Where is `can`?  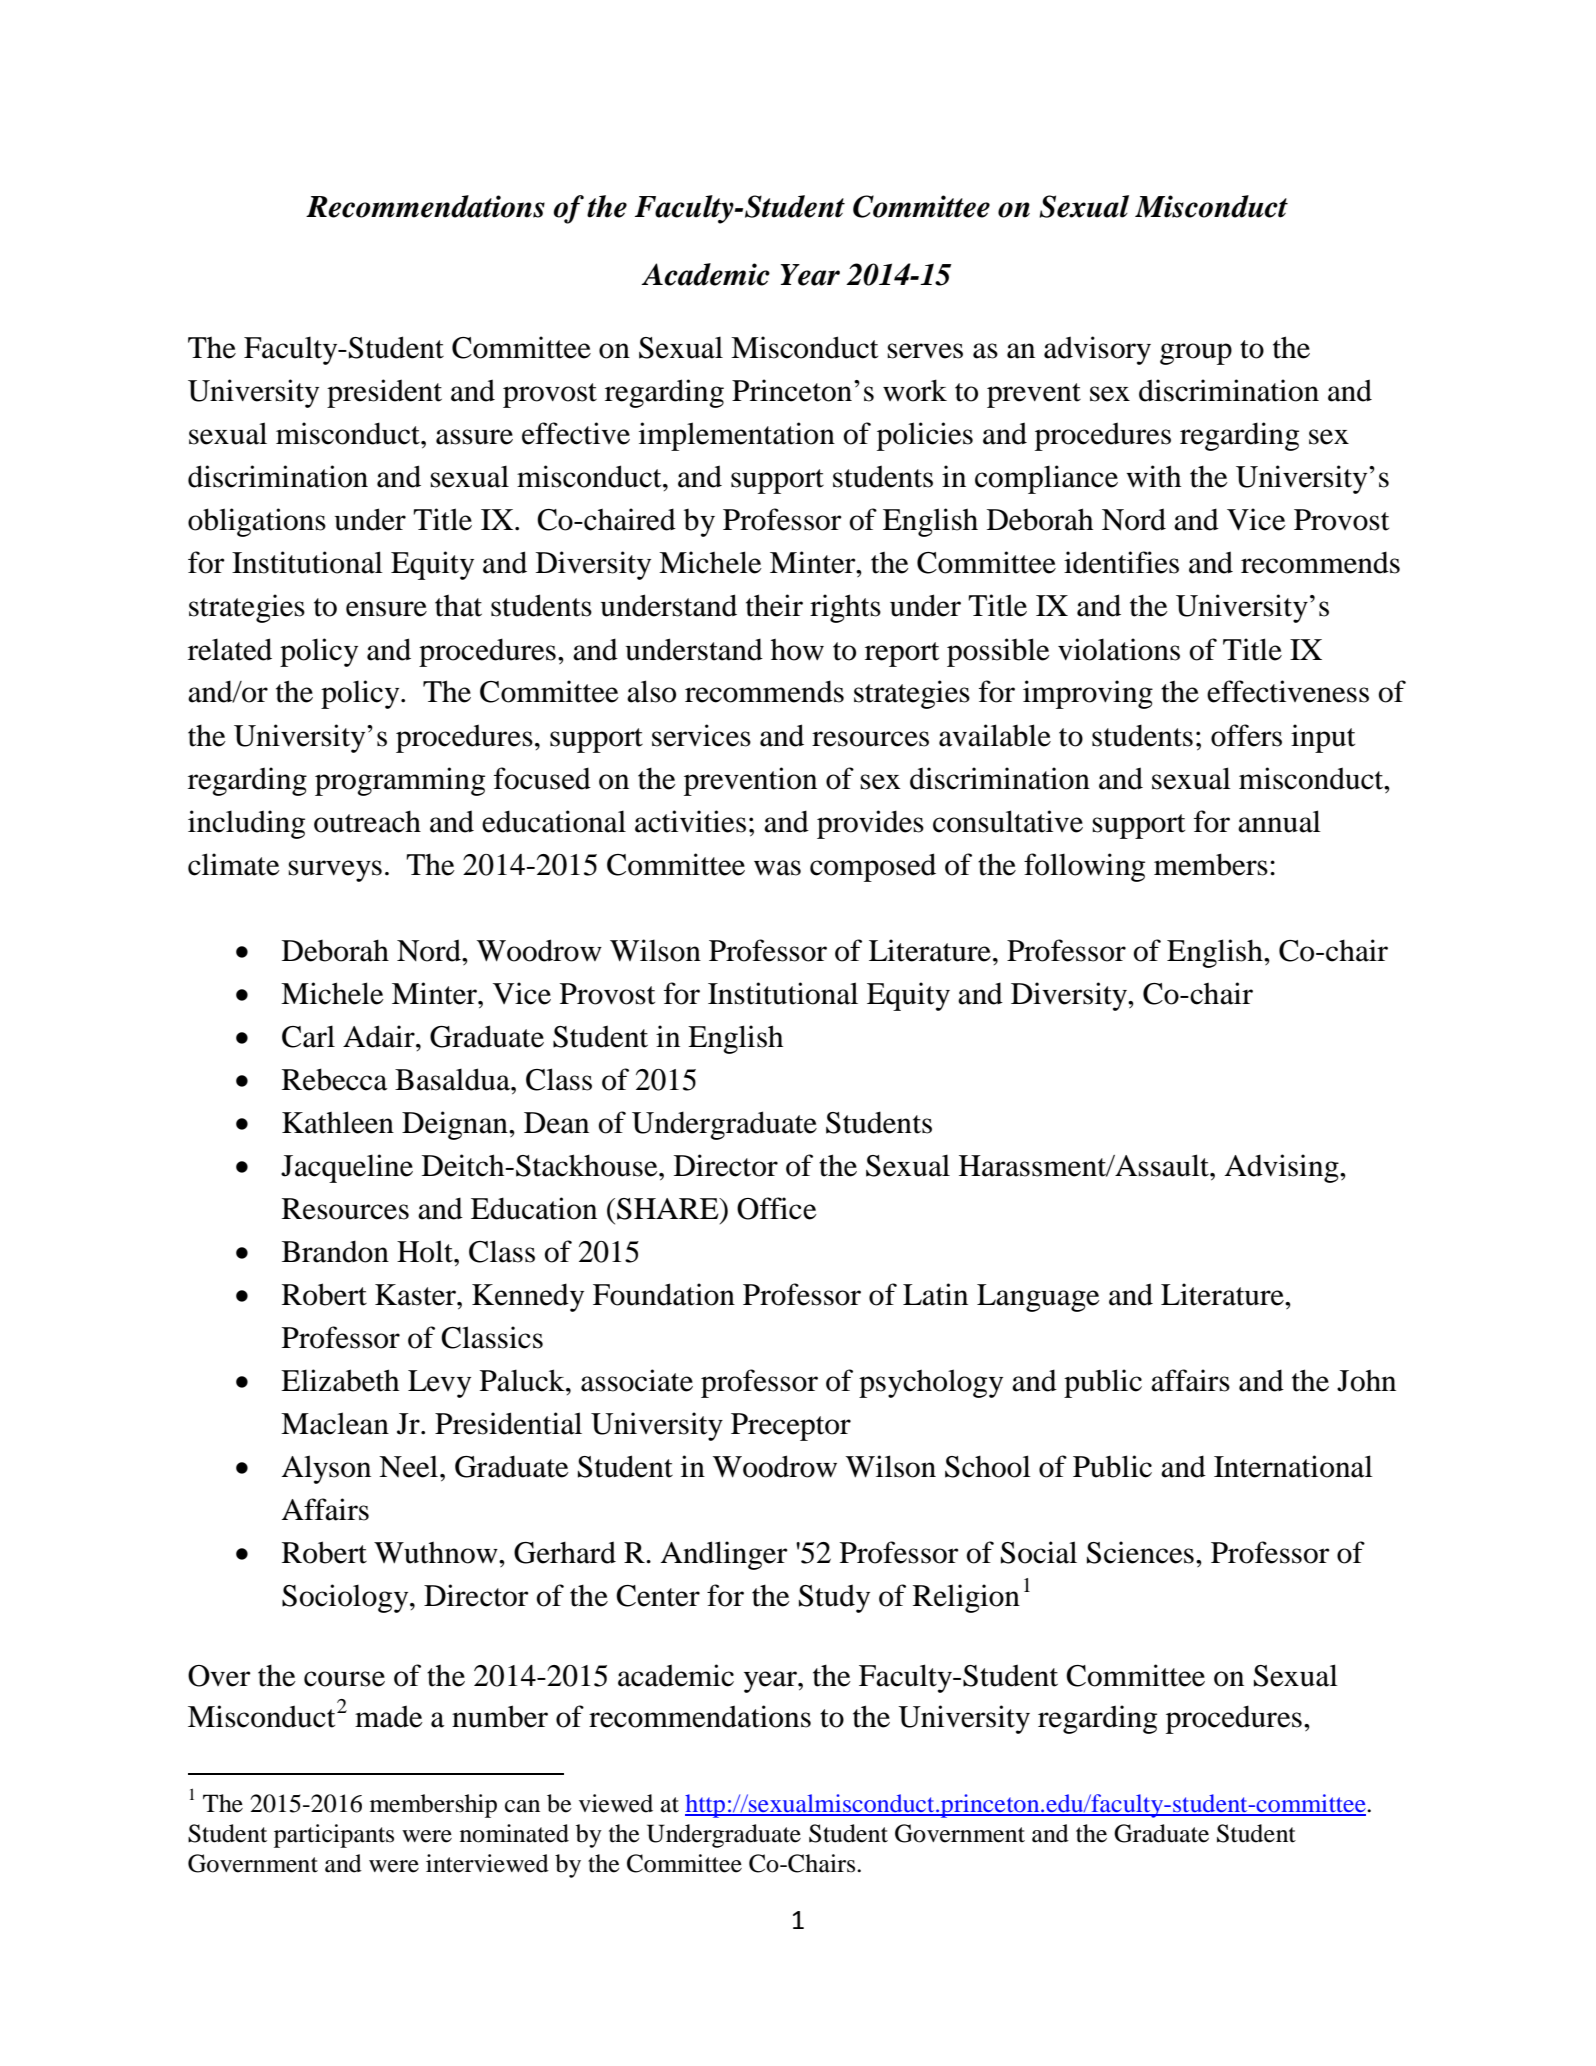
can is located at coordinates (522, 1806).
